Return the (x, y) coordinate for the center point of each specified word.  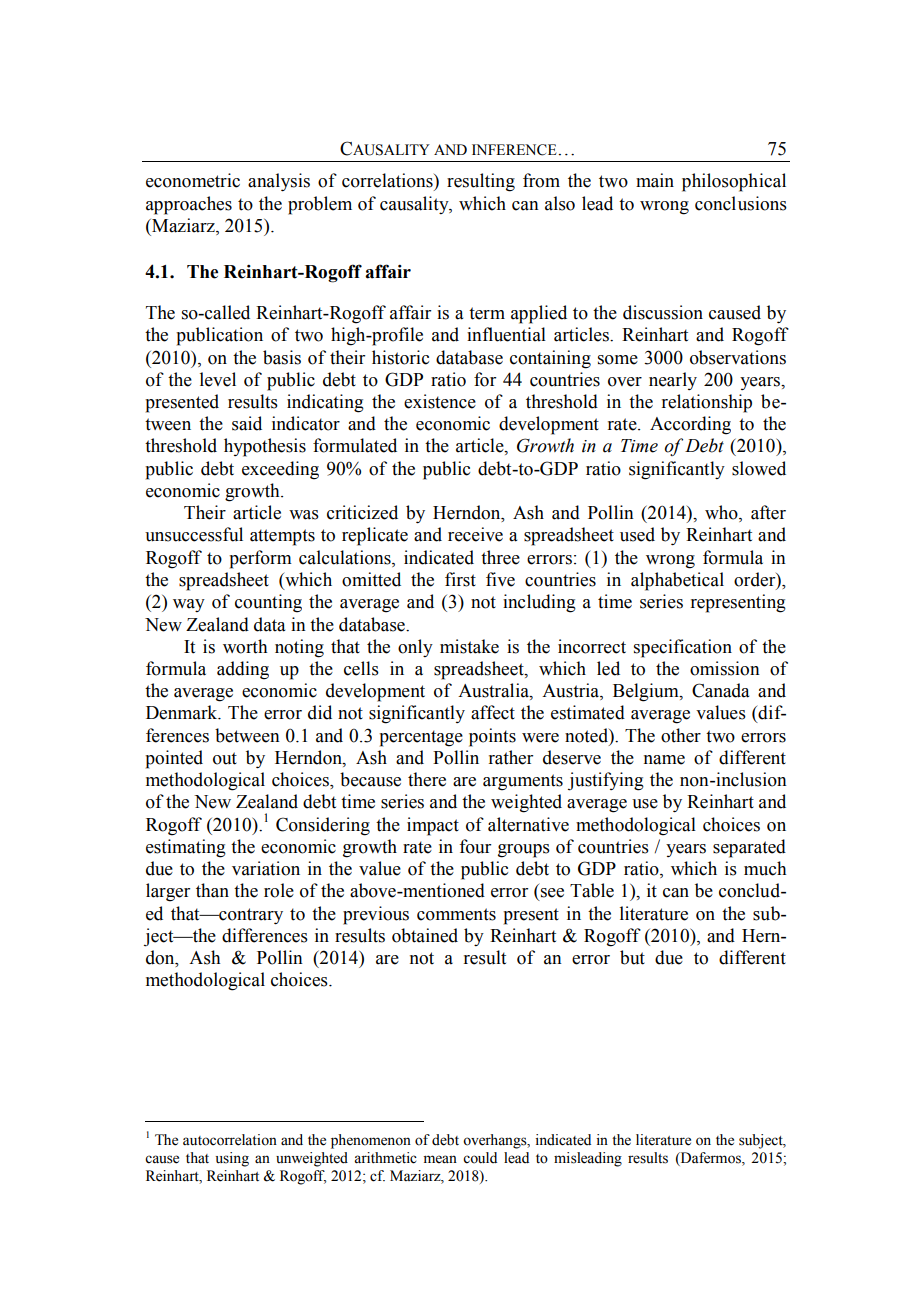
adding (243, 670)
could (480, 1158)
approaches (189, 205)
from (541, 180)
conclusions (741, 203)
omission (725, 668)
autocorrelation (230, 1140)
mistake (469, 646)
